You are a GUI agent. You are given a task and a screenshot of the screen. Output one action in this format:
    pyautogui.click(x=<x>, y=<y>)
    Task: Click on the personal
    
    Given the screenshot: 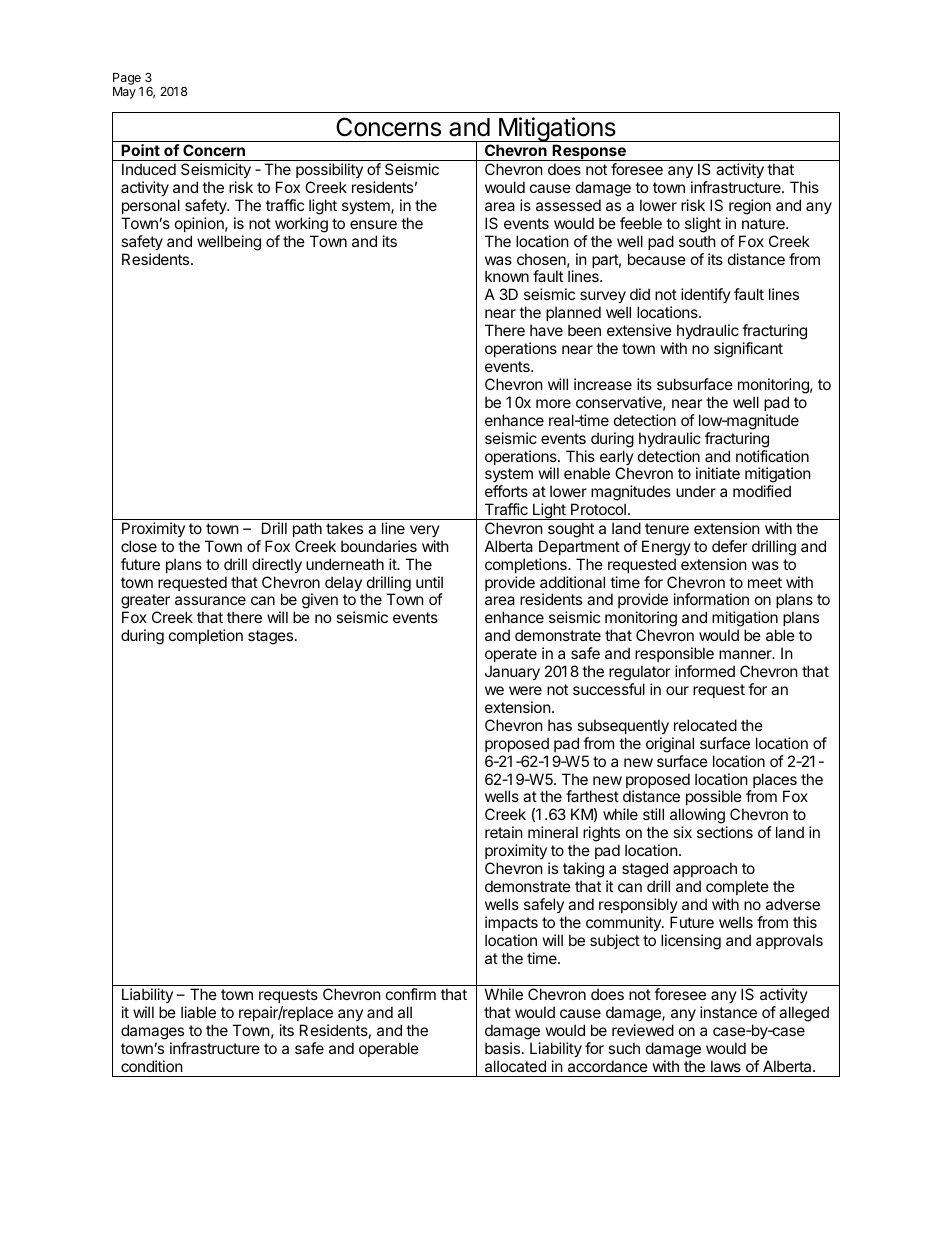 What is the action you would take?
    pyautogui.click(x=151, y=206)
